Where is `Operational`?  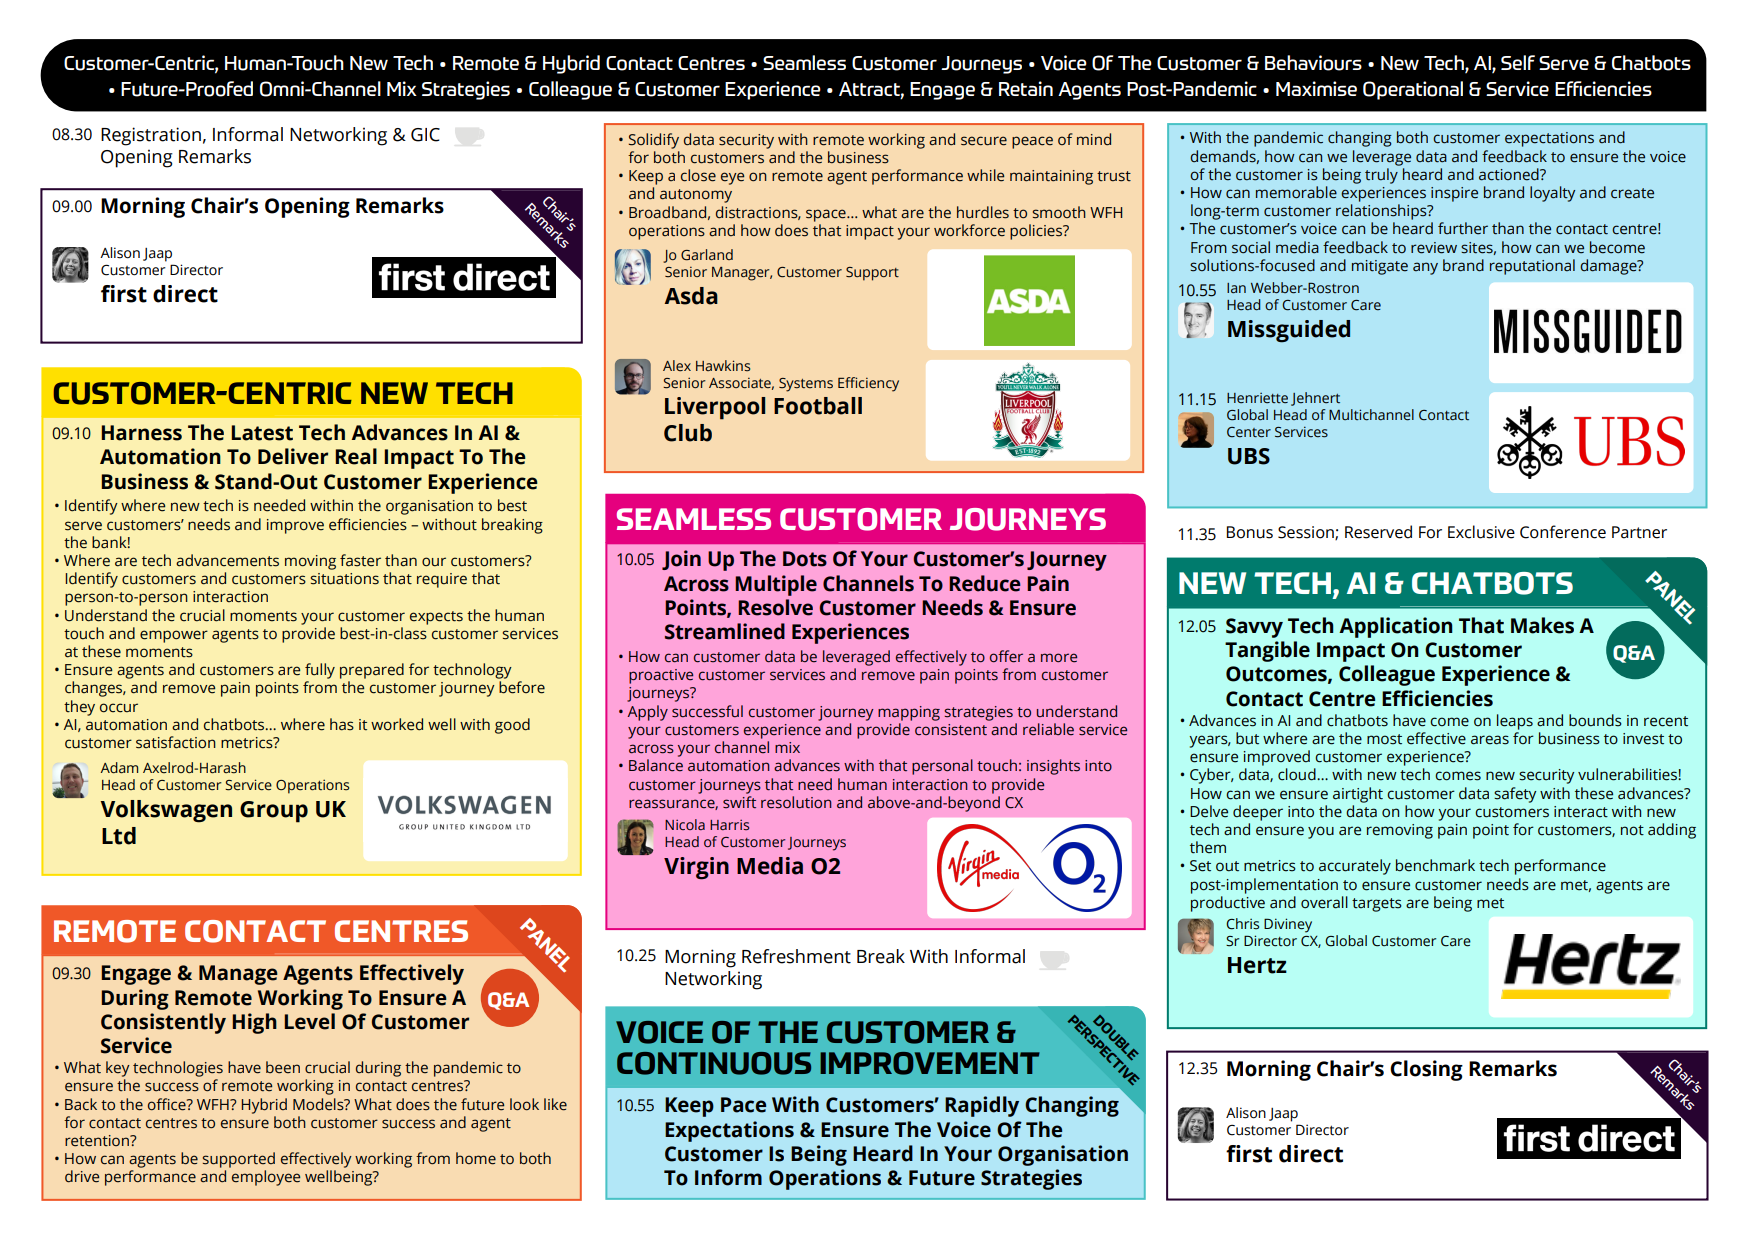 Operational is located at coordinates (1413, 90).
